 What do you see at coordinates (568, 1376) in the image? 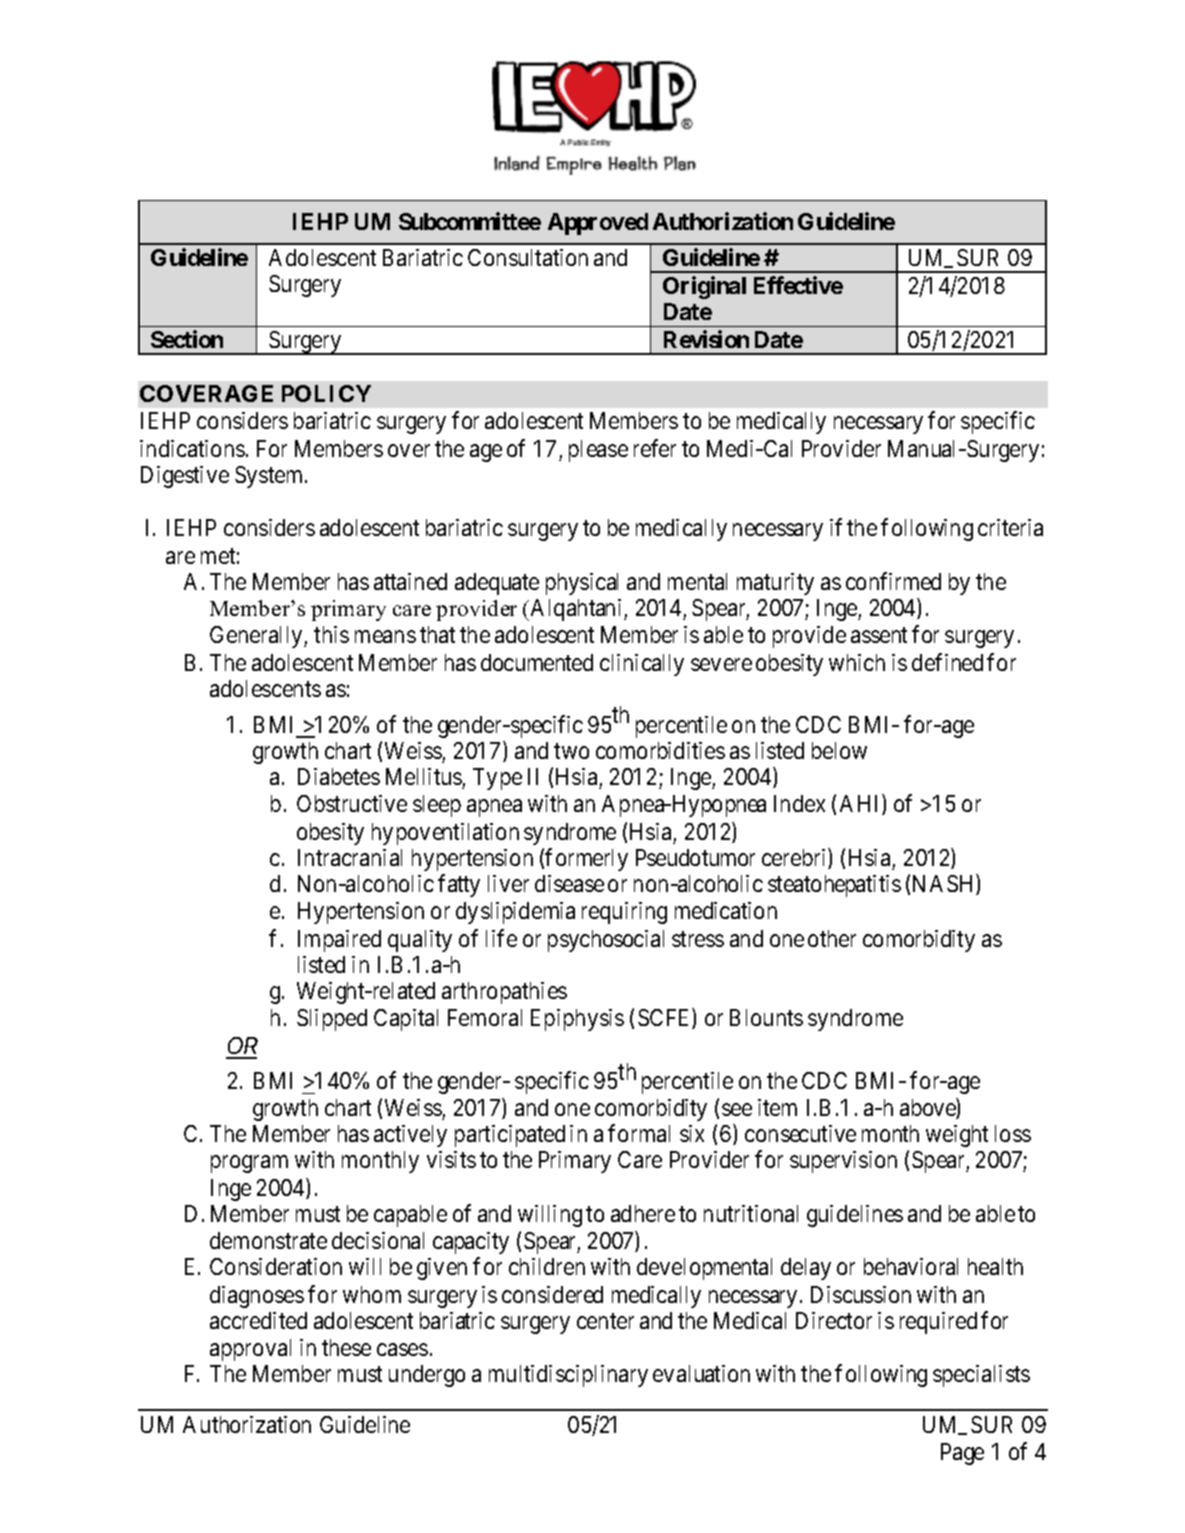
I see `multidisciplinary` at bounding box center [568, 1376].
